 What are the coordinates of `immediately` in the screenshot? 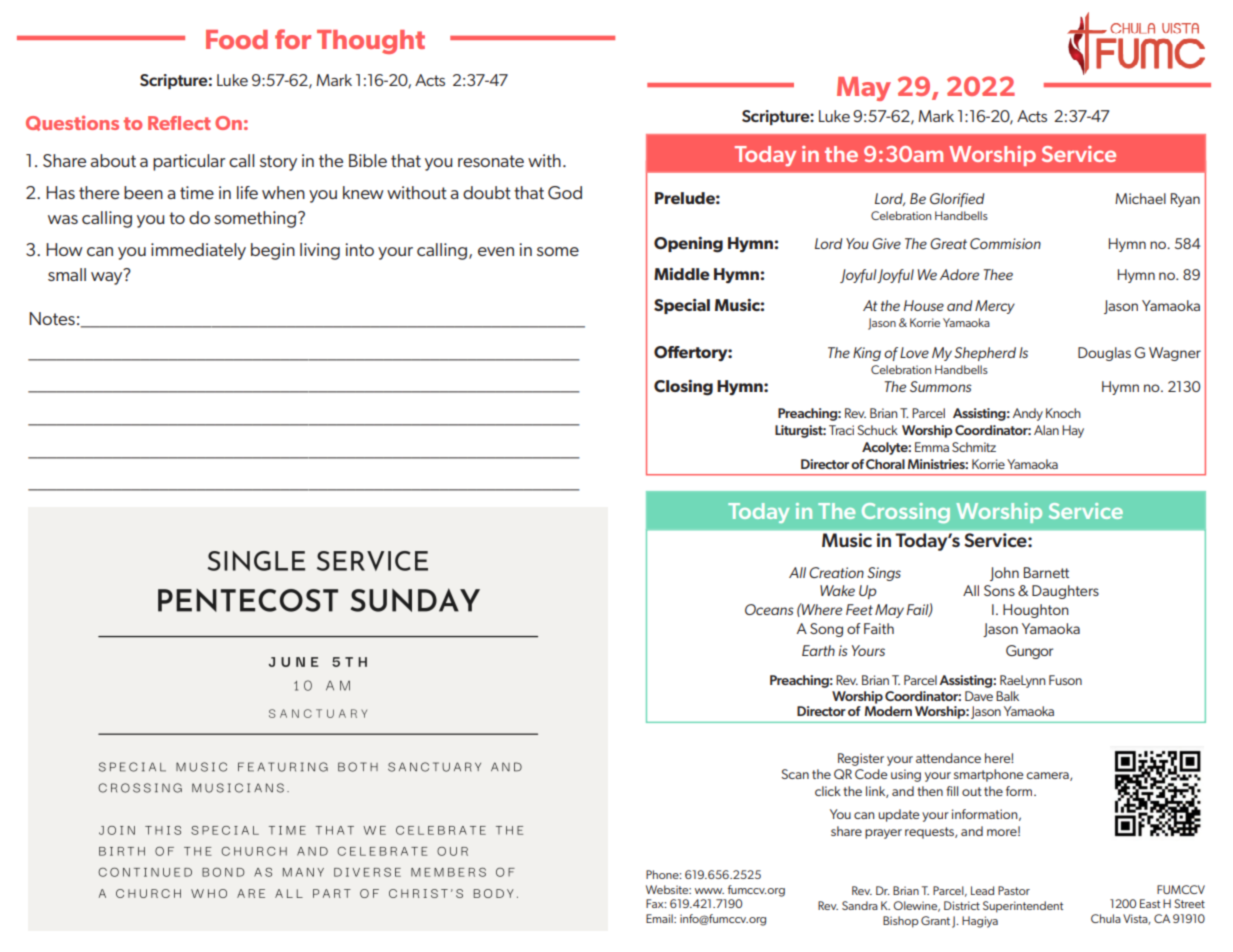 It's located at (198, 251).
